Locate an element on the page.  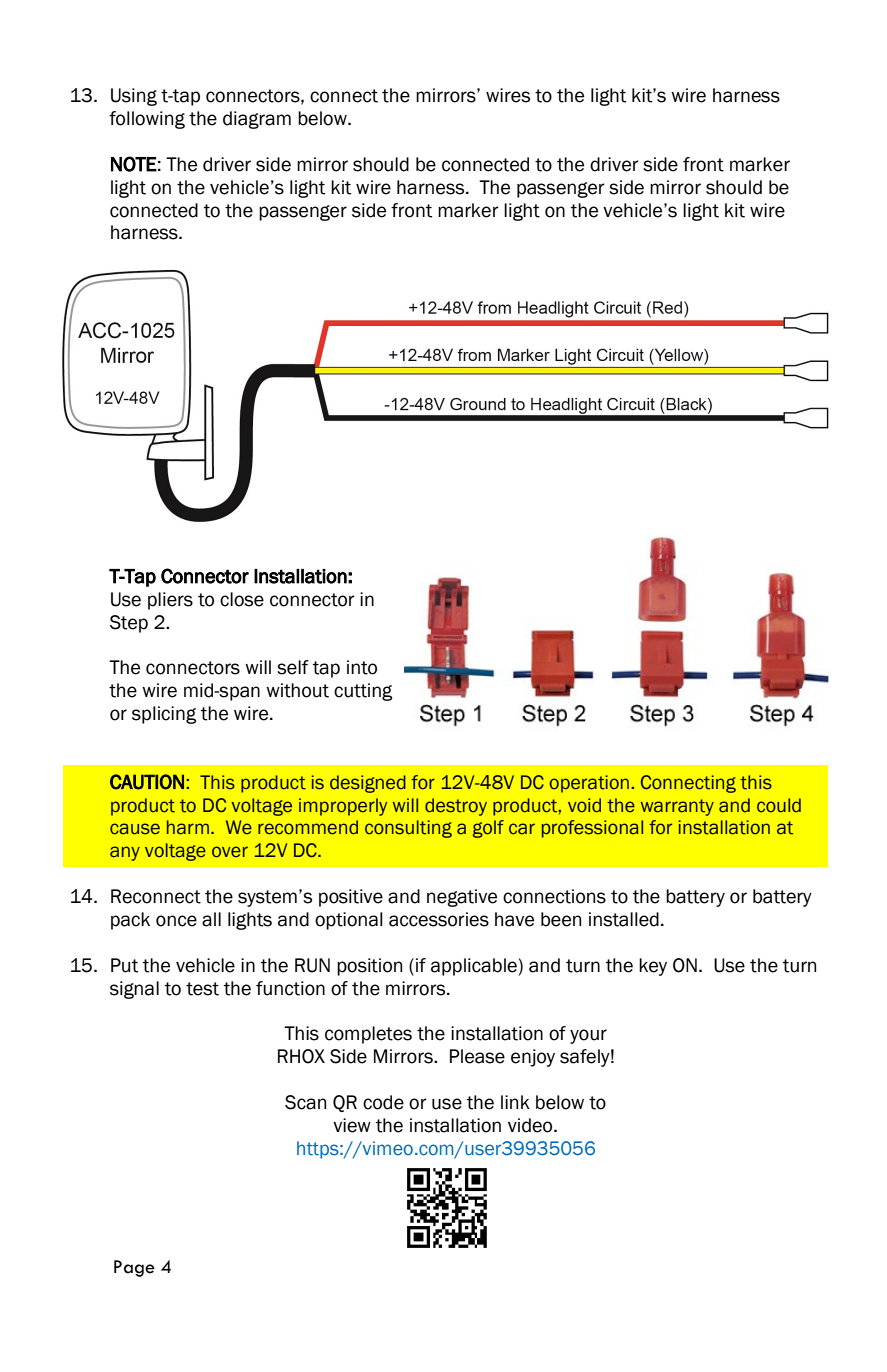
video is located at coordinates (531, 1125).
